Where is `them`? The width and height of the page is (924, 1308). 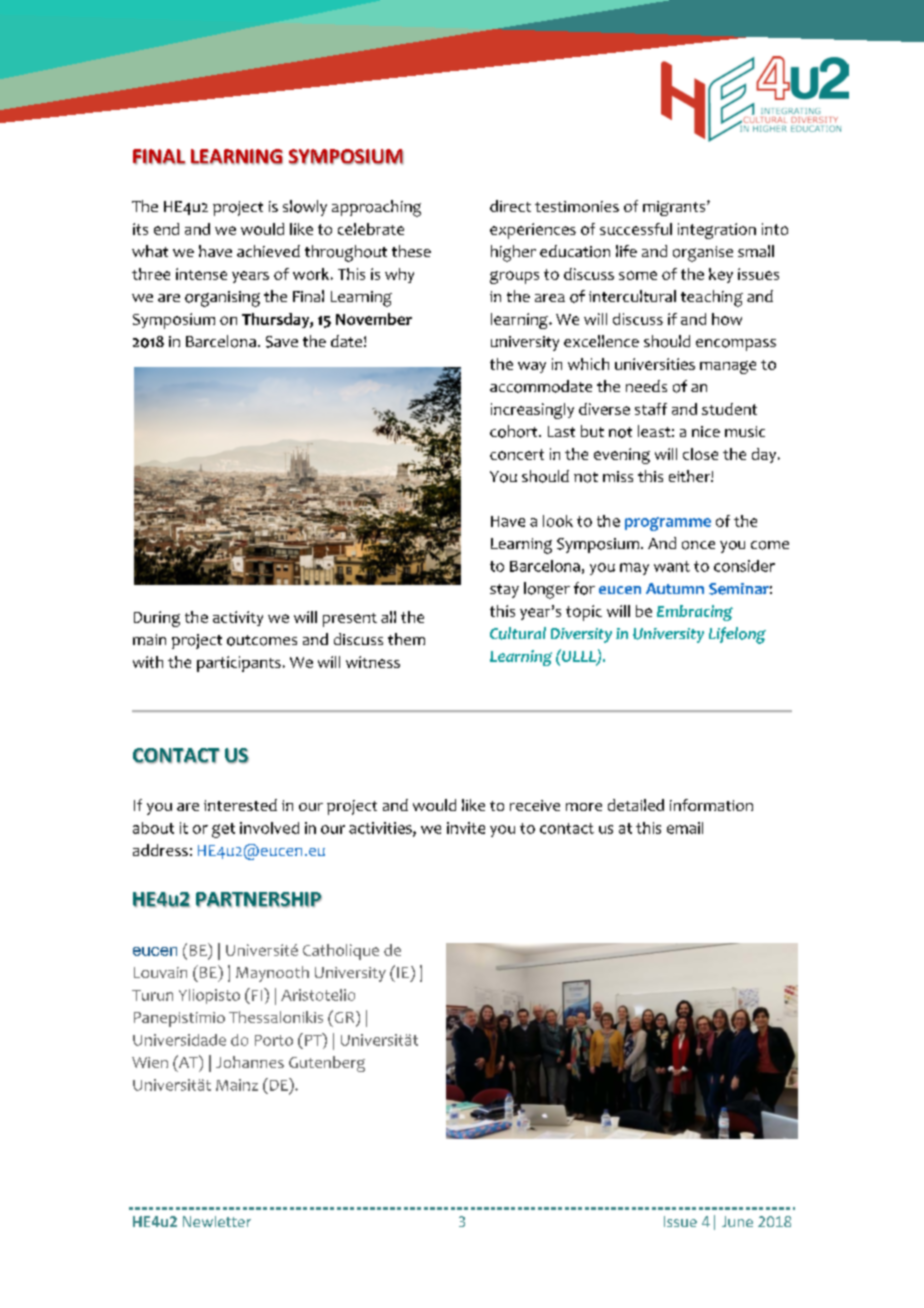
them is located at coordinates (406, 639).
